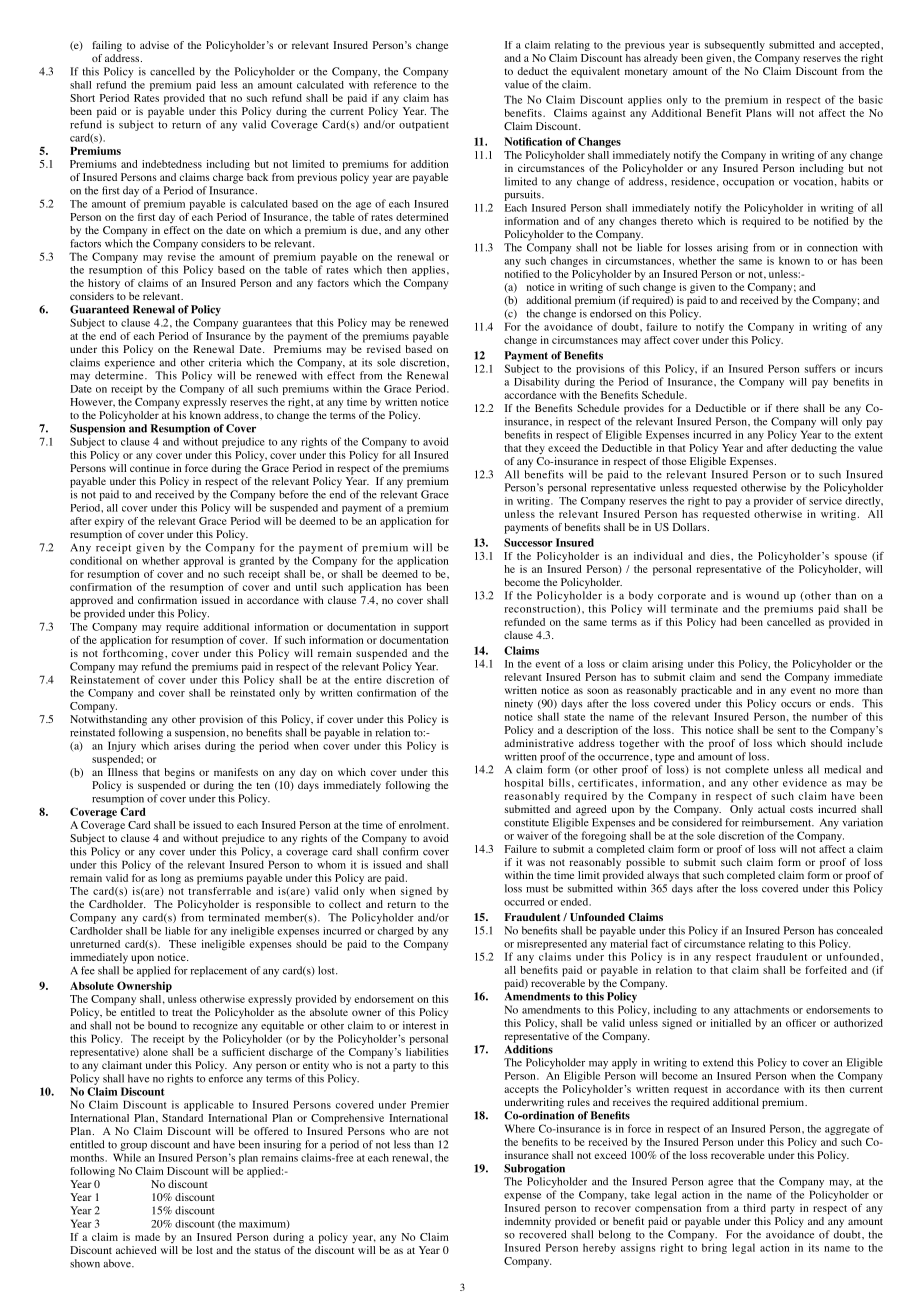 The width and height of the screenshot is (923, 1316). Describe the element at coordinates (219, 889) in the screenshot. I see `transferrable` at that location.
